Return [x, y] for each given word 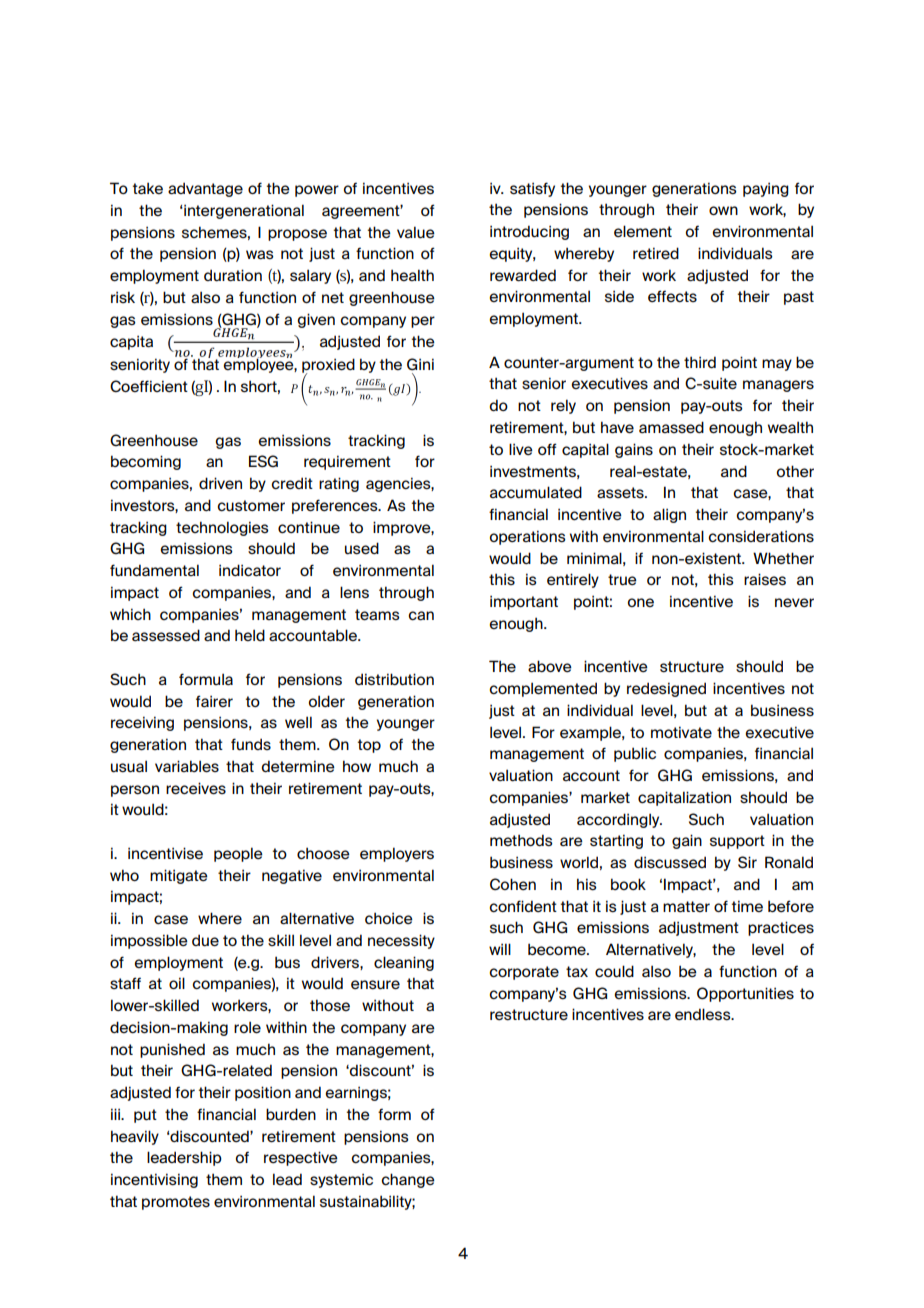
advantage [205, 189]
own [723, 210]
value [416, 232]
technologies [222, 528]
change [408, 1180]
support [737, 842]
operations [528, 537]
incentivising [154, 1180]
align [669, 515]
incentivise [165, 853]
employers [397, 854]
